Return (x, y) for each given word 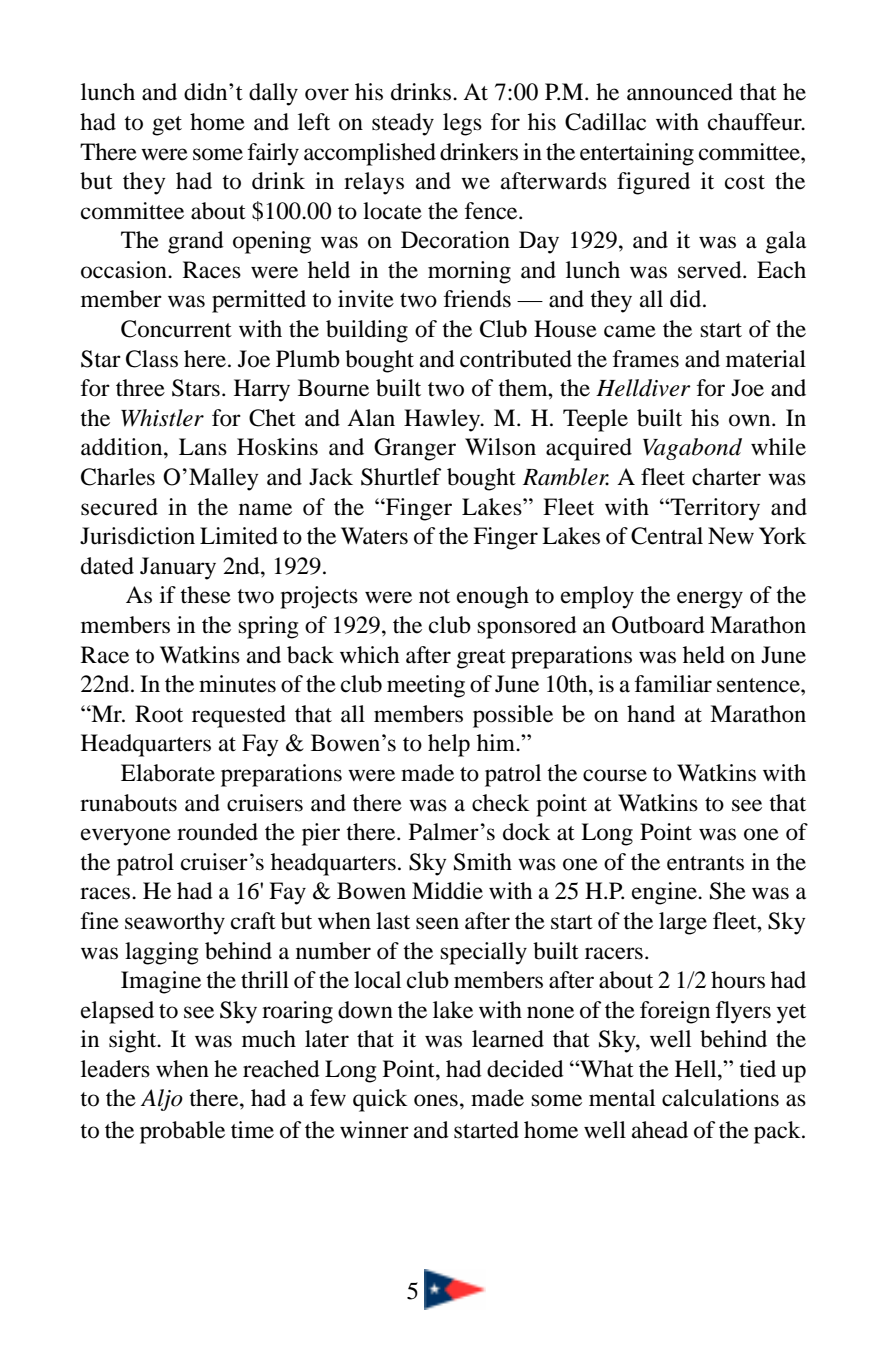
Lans (203, 447)
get (167, 126)
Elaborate (168, 773)
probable (182, 1132)
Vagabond (692, 449)
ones (436, 1100)
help (449, 745)
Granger (415, 449)
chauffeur (756, 122)
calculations (720, 1098)
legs (462, 124)
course (615, 775)
